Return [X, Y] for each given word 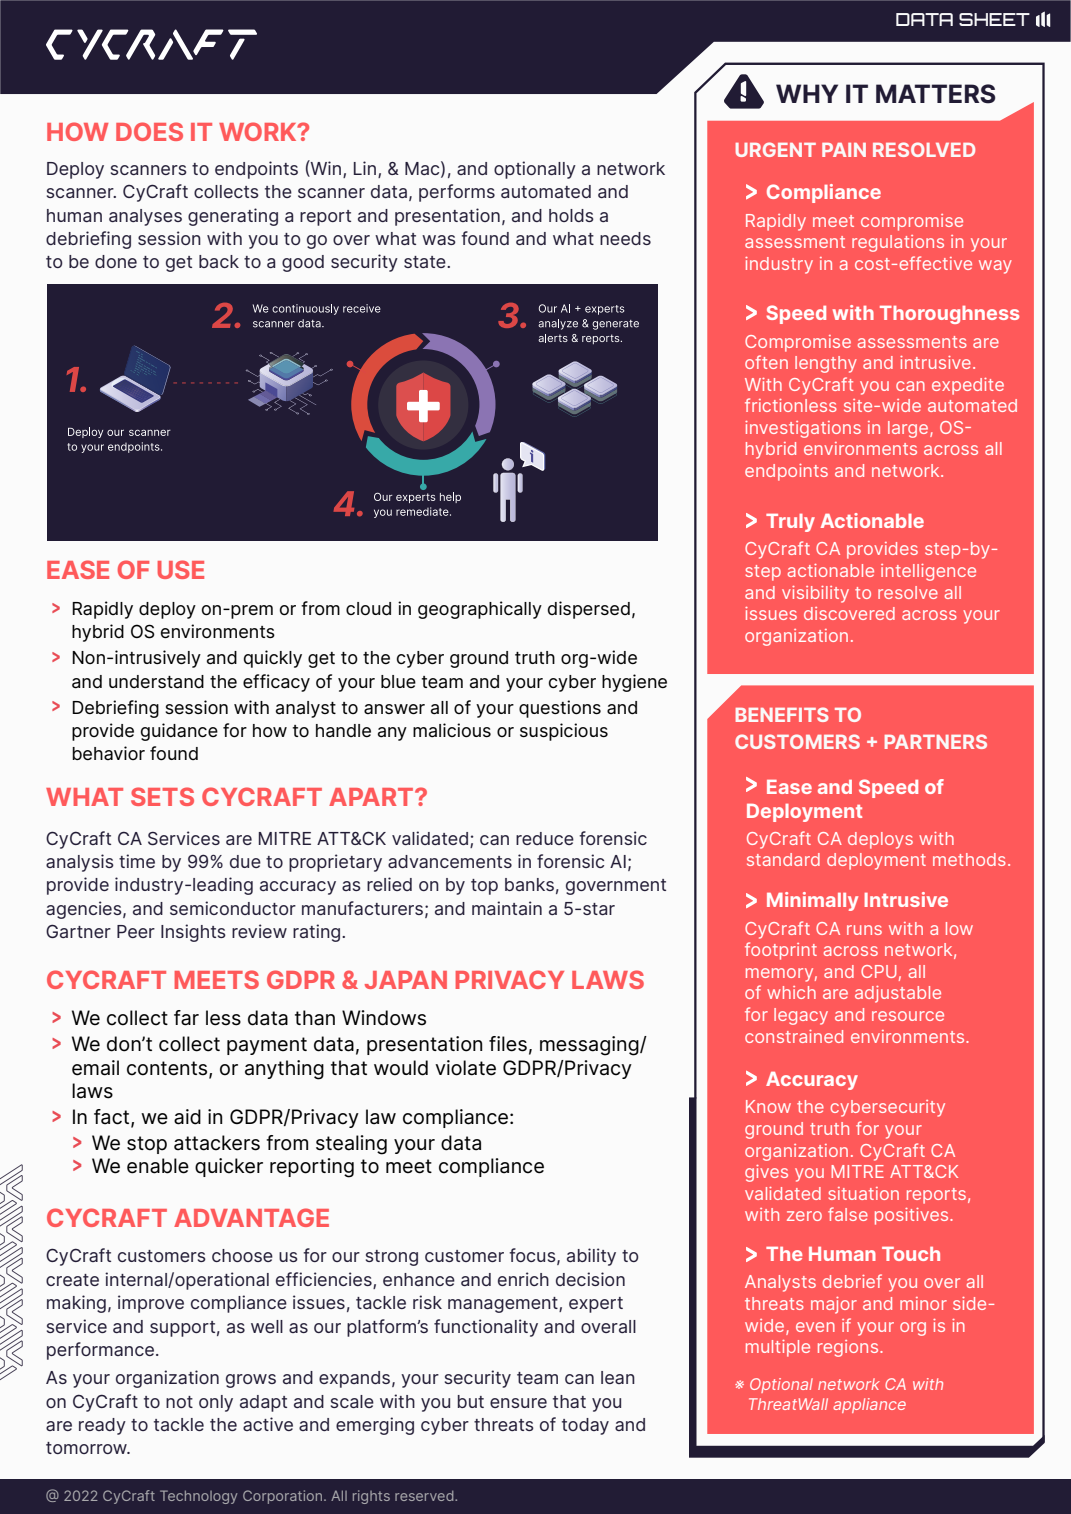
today [585, 1426]
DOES [149, 131]
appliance [869, 1405]
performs [457, 193]
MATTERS [936, 94]
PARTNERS [936, 741]
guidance [179, 732]
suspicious [564, 732]
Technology [198, 1497]
